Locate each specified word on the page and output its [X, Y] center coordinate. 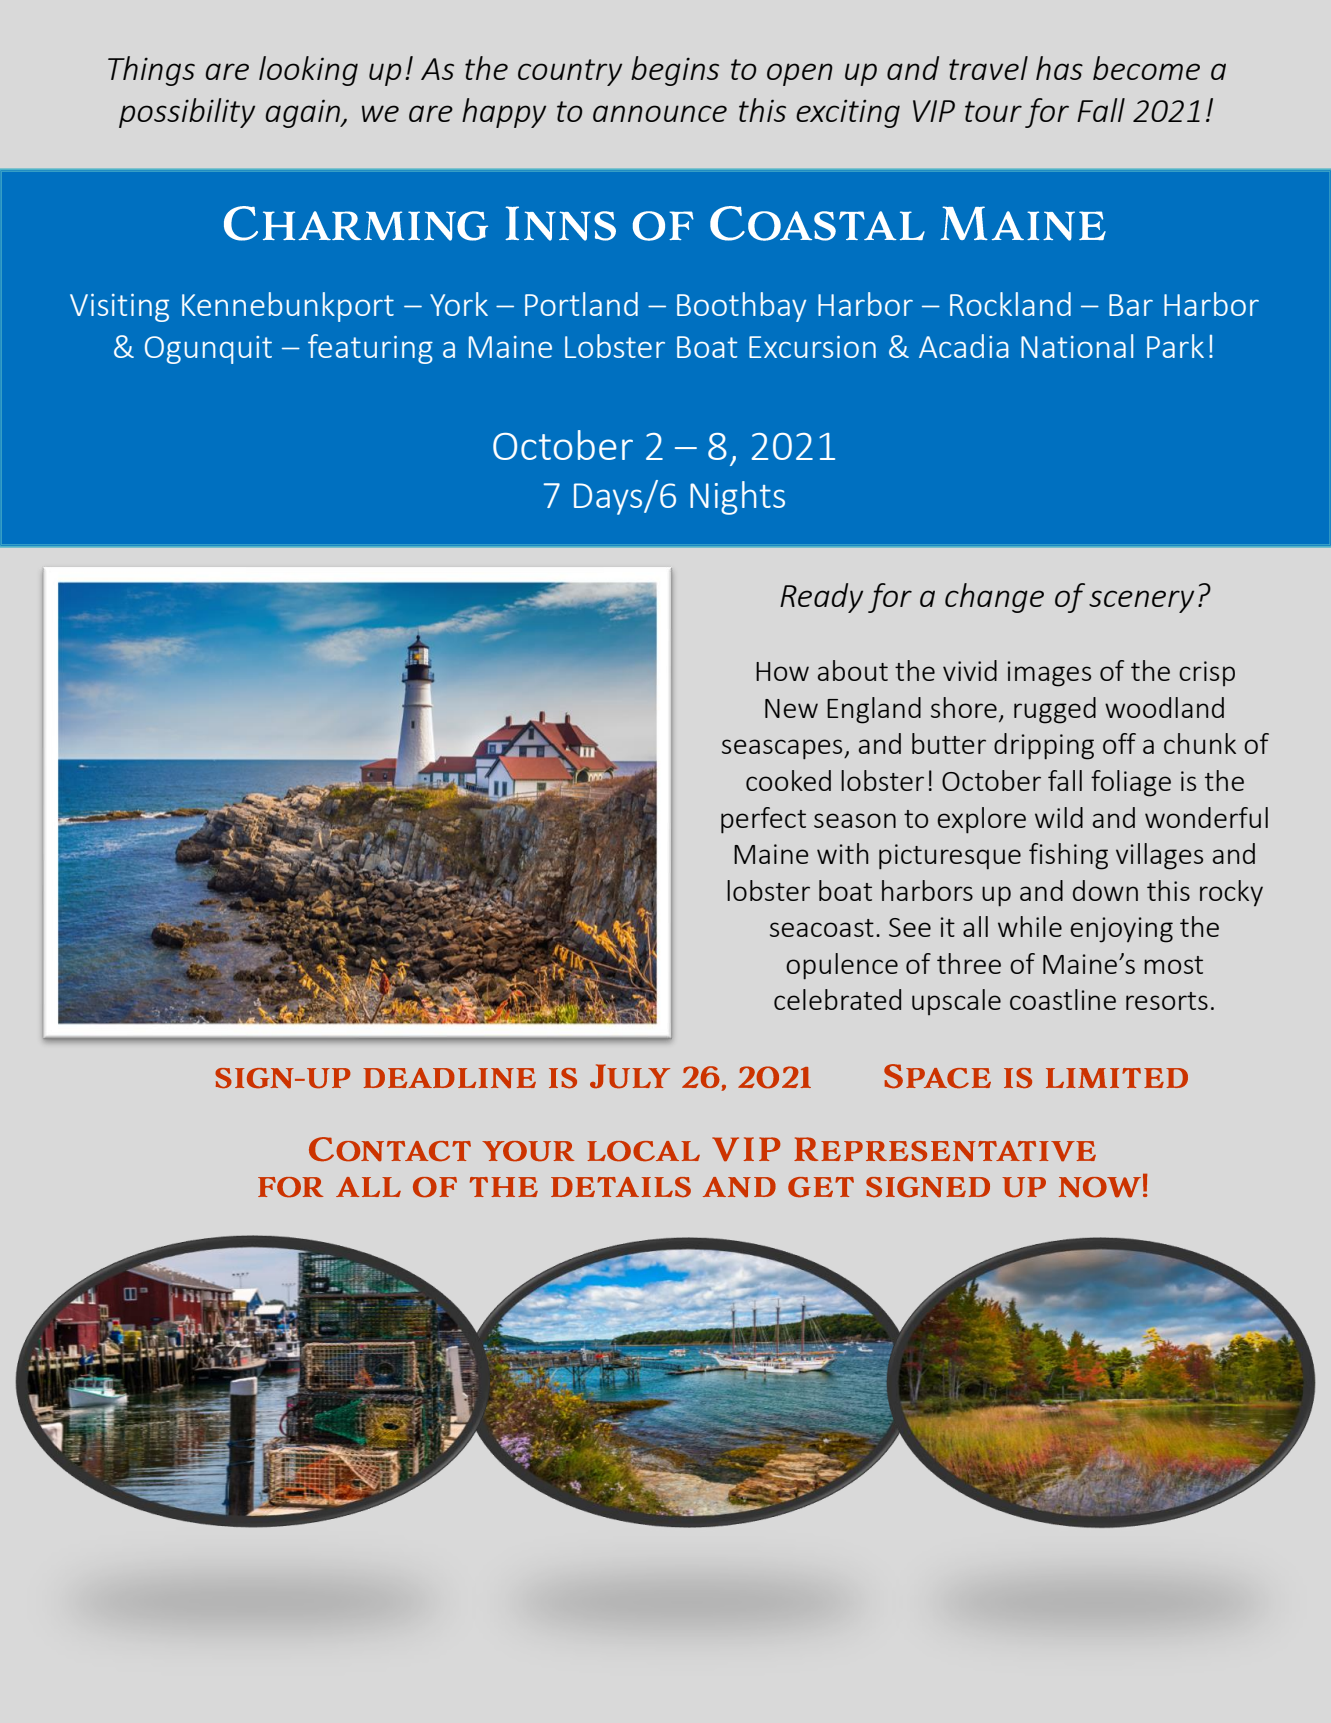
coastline [1063, 999]
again [304, 113]
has [1059, 68]
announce [660, 113]
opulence [842, 966]
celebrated [837, 999]
